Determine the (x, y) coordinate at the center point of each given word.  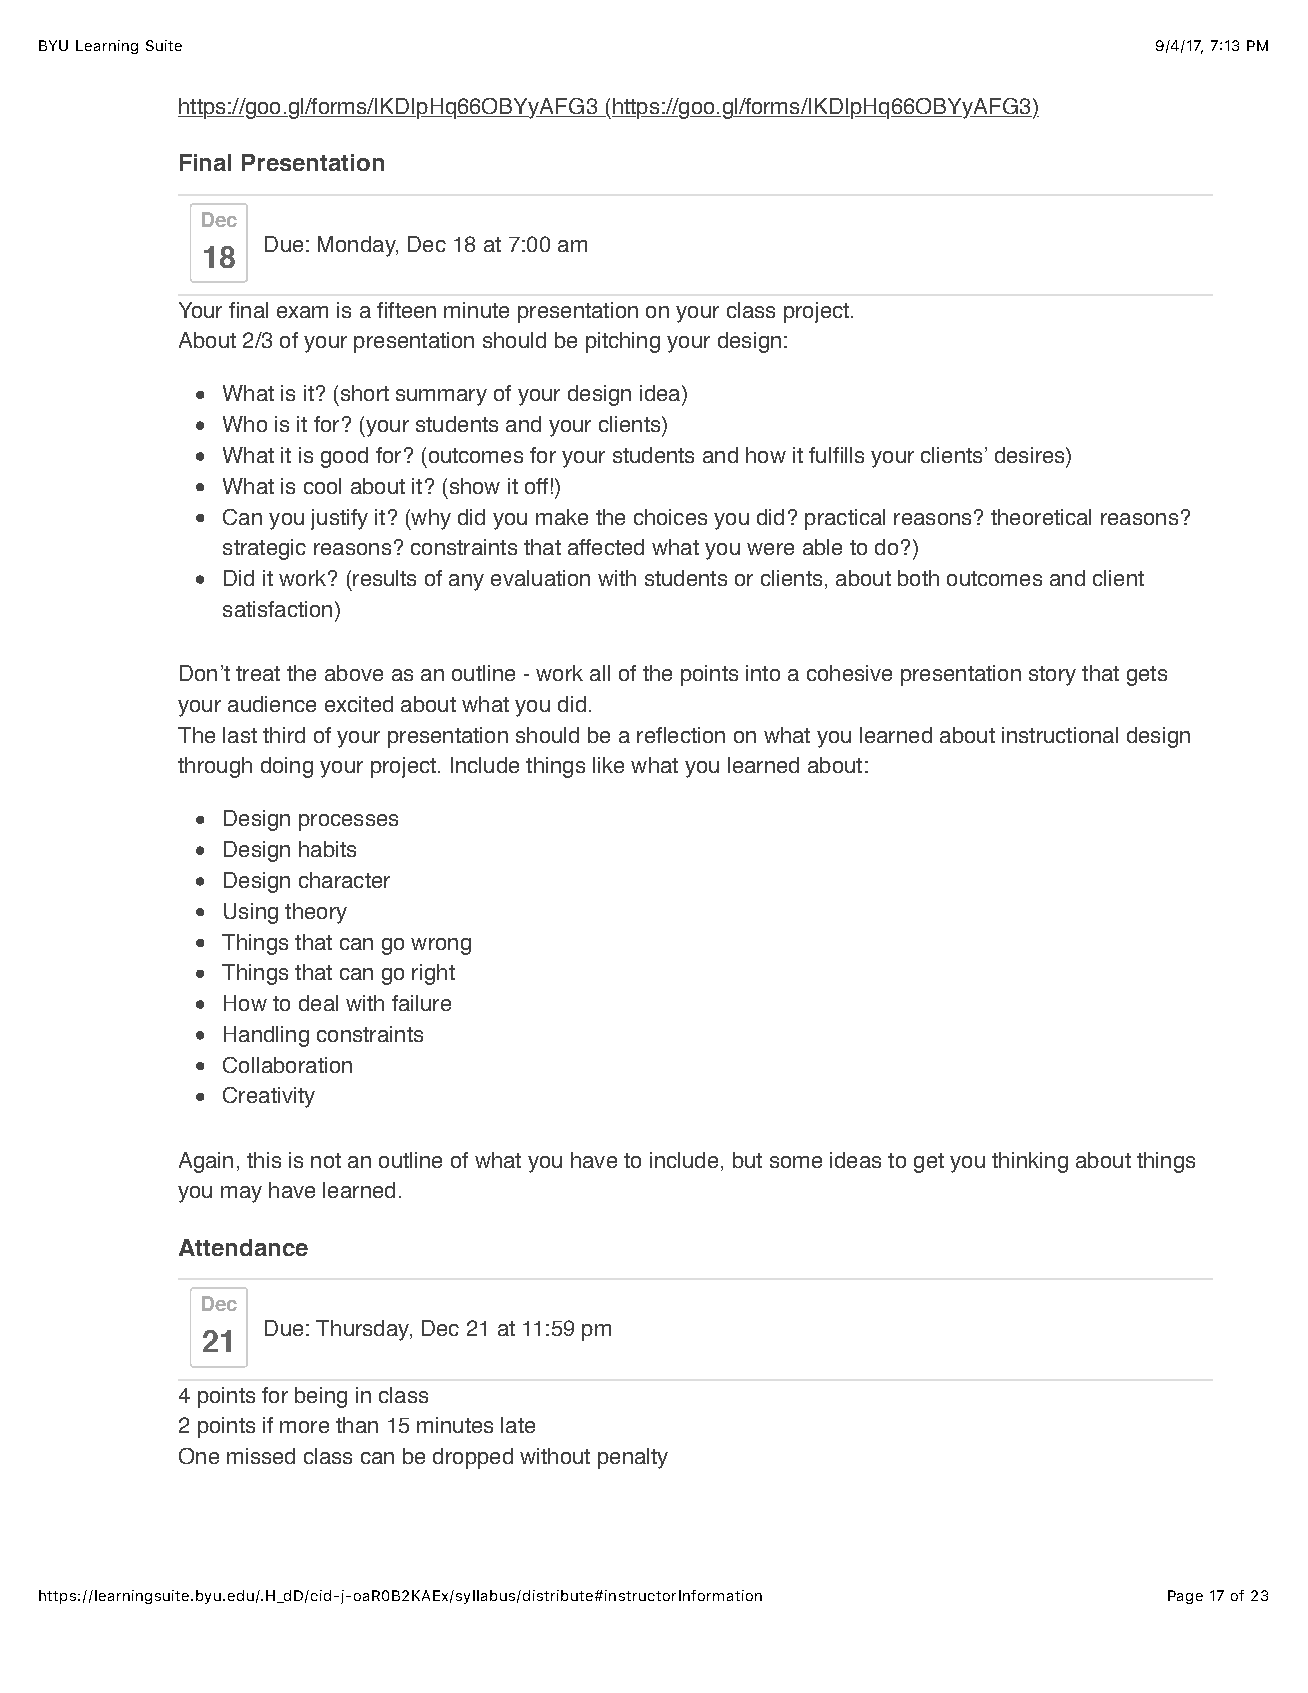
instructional (1060, 735)
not (326, 1160)
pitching (623, 342)
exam (302, 312)
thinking (1030, 1162)
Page (1185, 1597)
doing (287, 767)
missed (261, 1456)
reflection (681, 735)
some (796, 1162)
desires (1031, 455)
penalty (633, 1458)
